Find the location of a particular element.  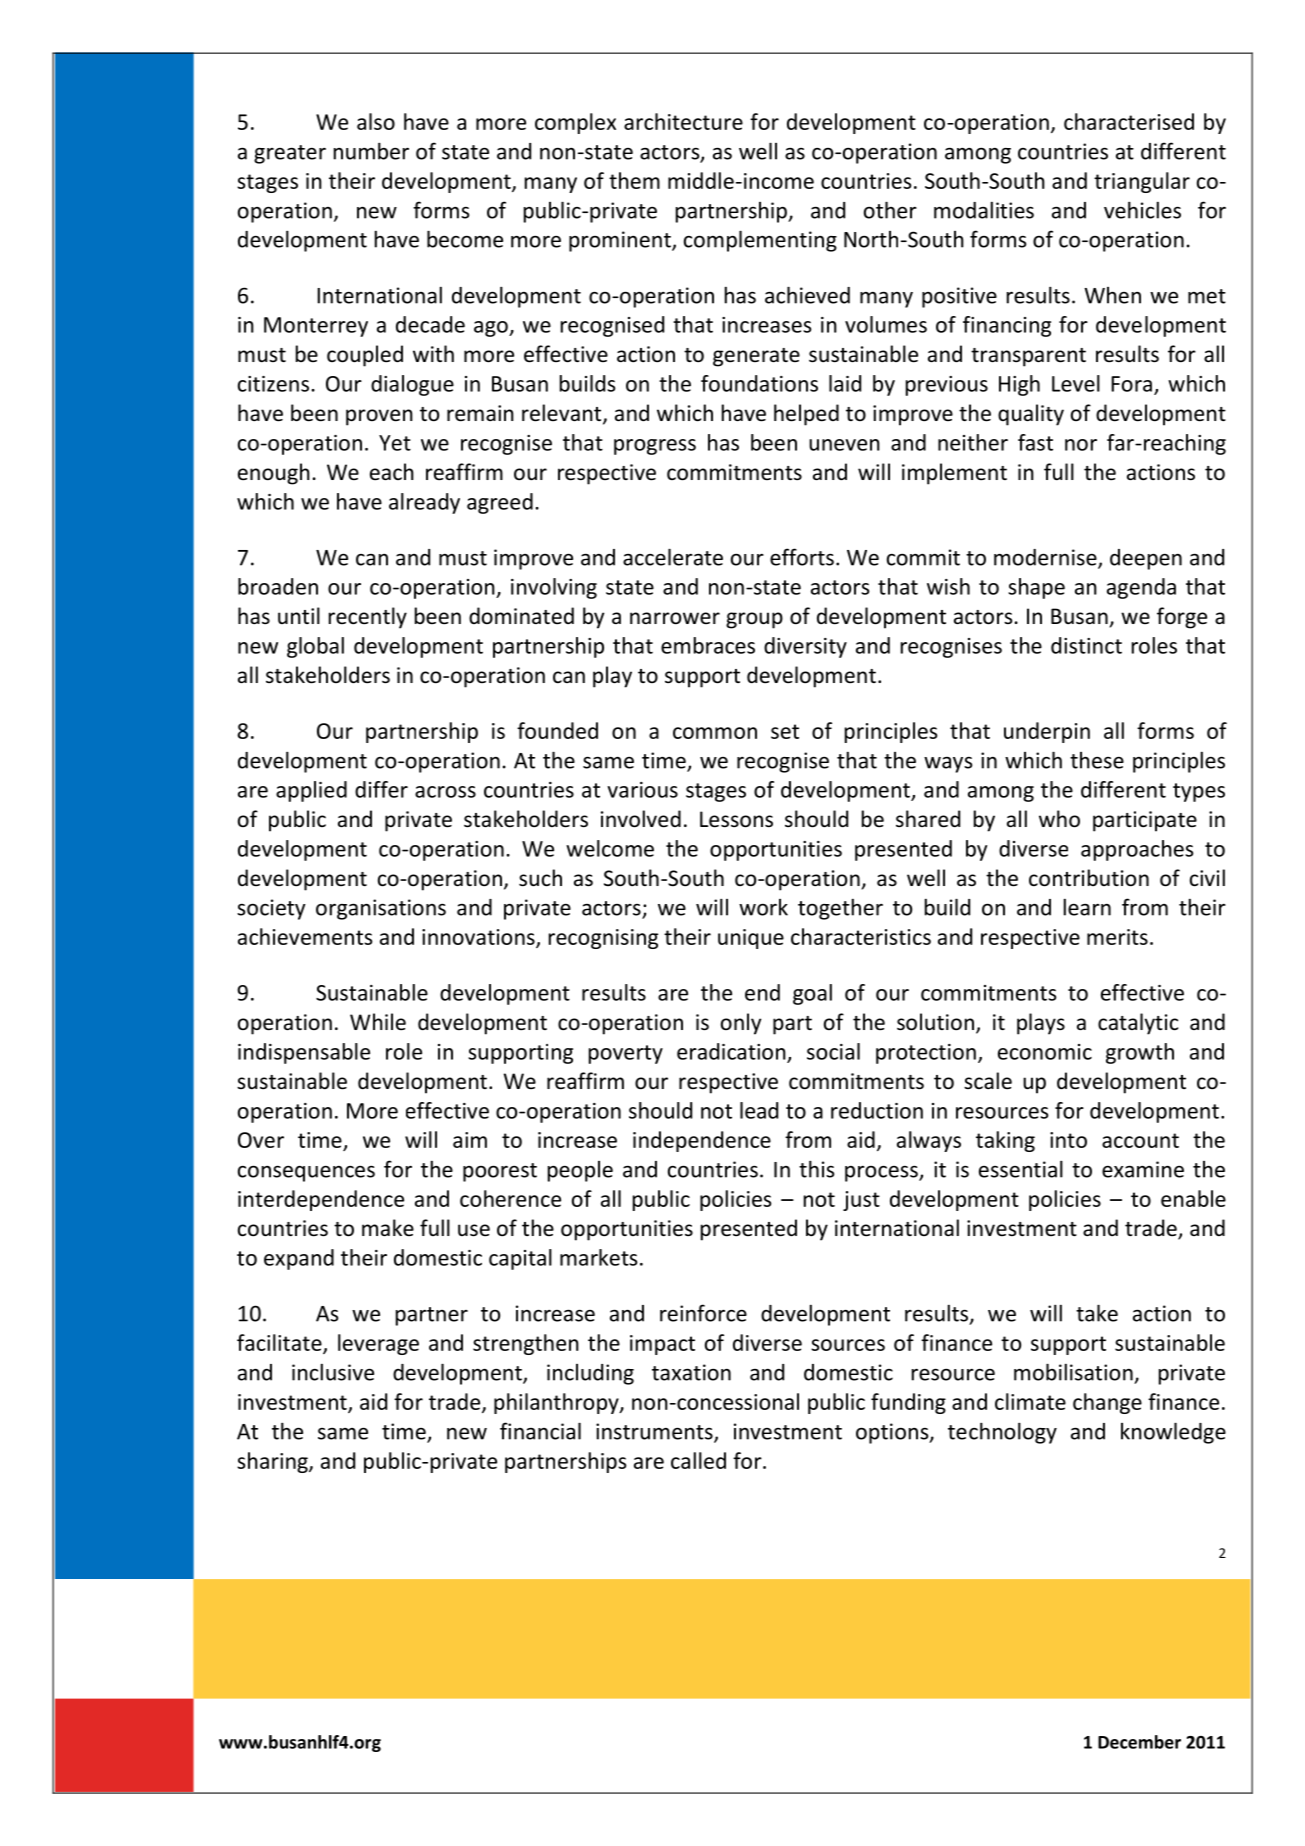

other is located at coordinates (890, 210).
